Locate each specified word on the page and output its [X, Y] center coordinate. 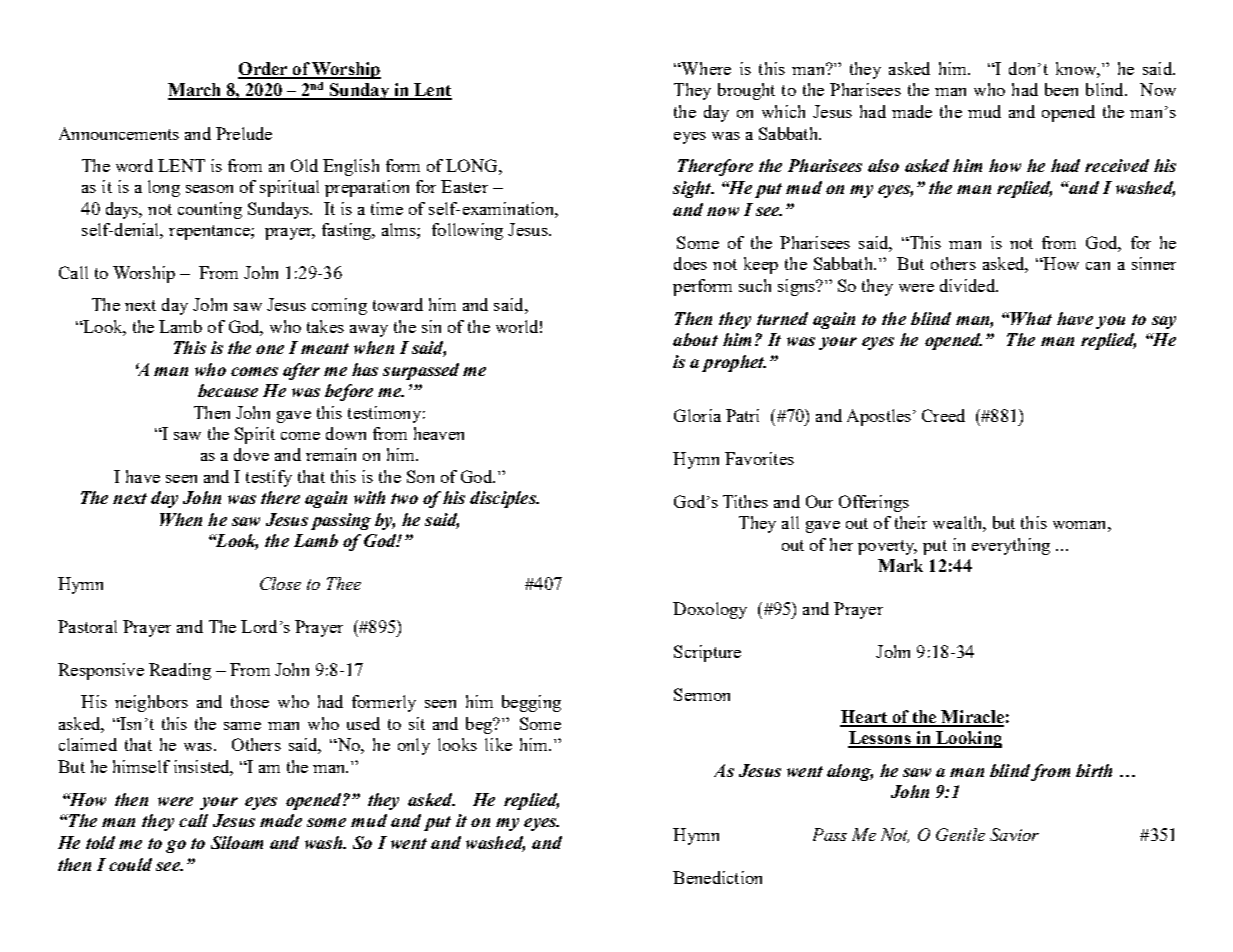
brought [746, 91]
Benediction [717, 877]
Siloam [237, 842]
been [1061, 89]
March [195, 91]
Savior [1014, 834]
